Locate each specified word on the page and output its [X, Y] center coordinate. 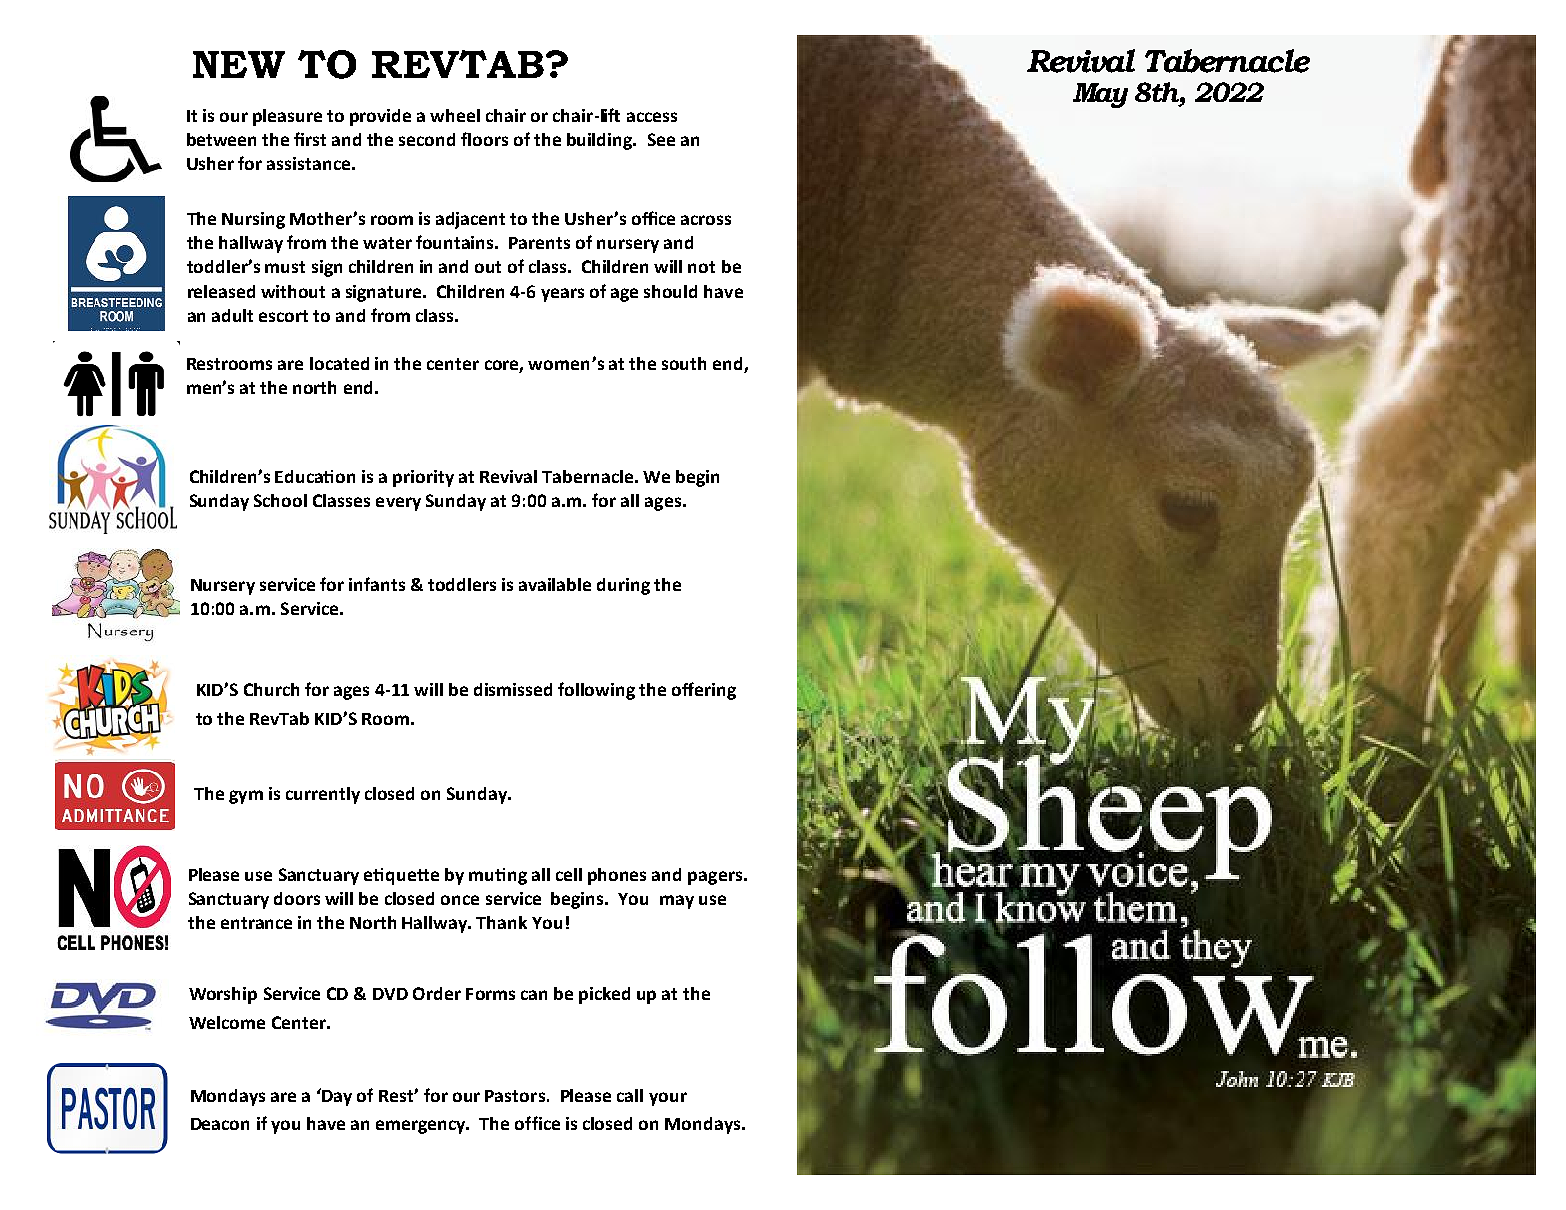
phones [617, 876]
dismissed [513, 689]
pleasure [287, 117]
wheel [455, 115]
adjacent [470, 220]
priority [423, 478]
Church [271, 689]
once [460, 900]
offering [704, 691]
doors [297, 898]
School [280, 500]
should [670, 291]
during [623, 586]
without [293, 291]
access [652, 117]
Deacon [220, 1124]
